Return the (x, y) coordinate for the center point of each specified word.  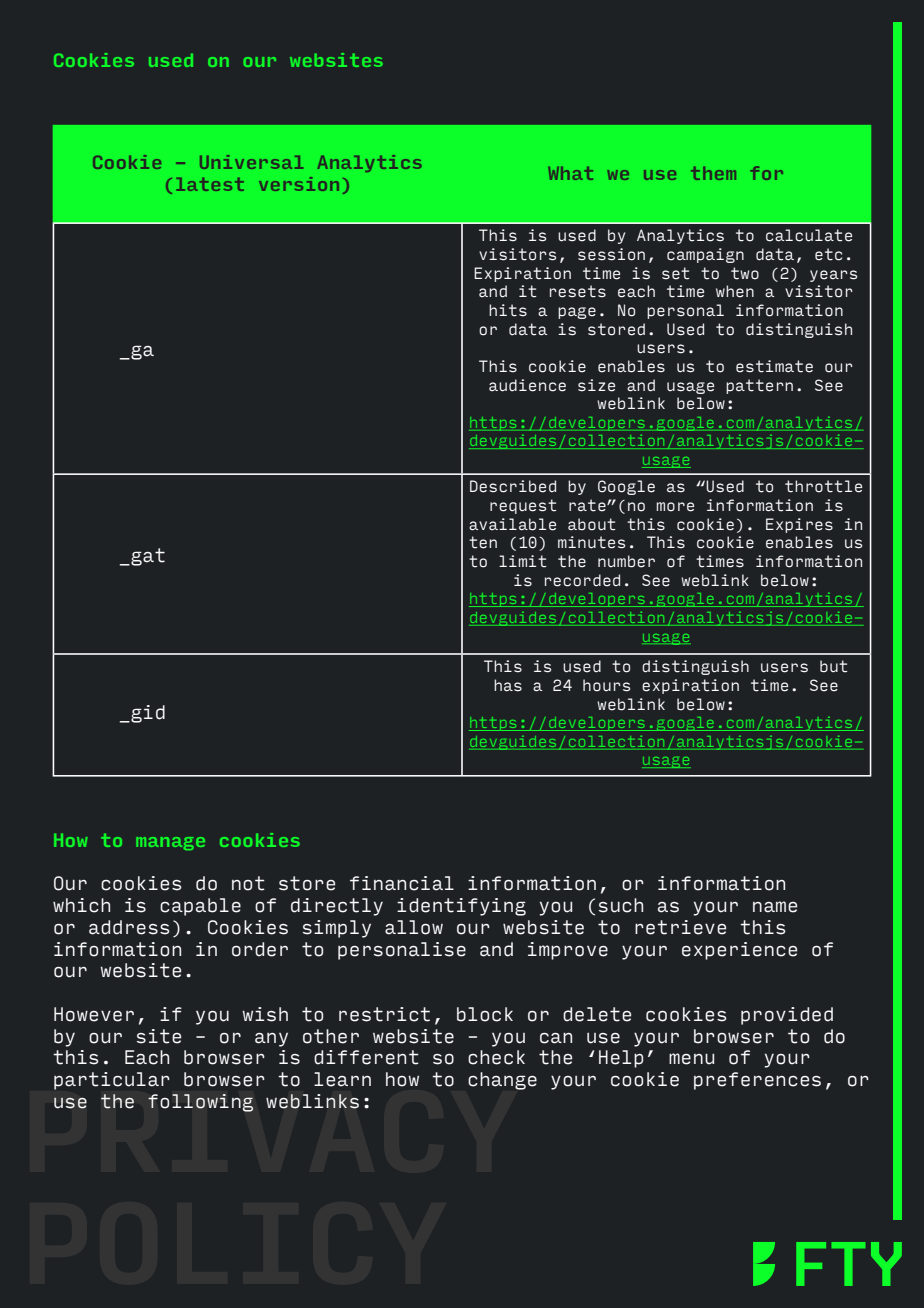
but (833, 666)
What (570, 173)
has (508, 685)
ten (483, 542)
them (713, 173)
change (502, 1081)
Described (513, 486)
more (675, 507)
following (200, 1103)
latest (210, 184)
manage (170, 843)
